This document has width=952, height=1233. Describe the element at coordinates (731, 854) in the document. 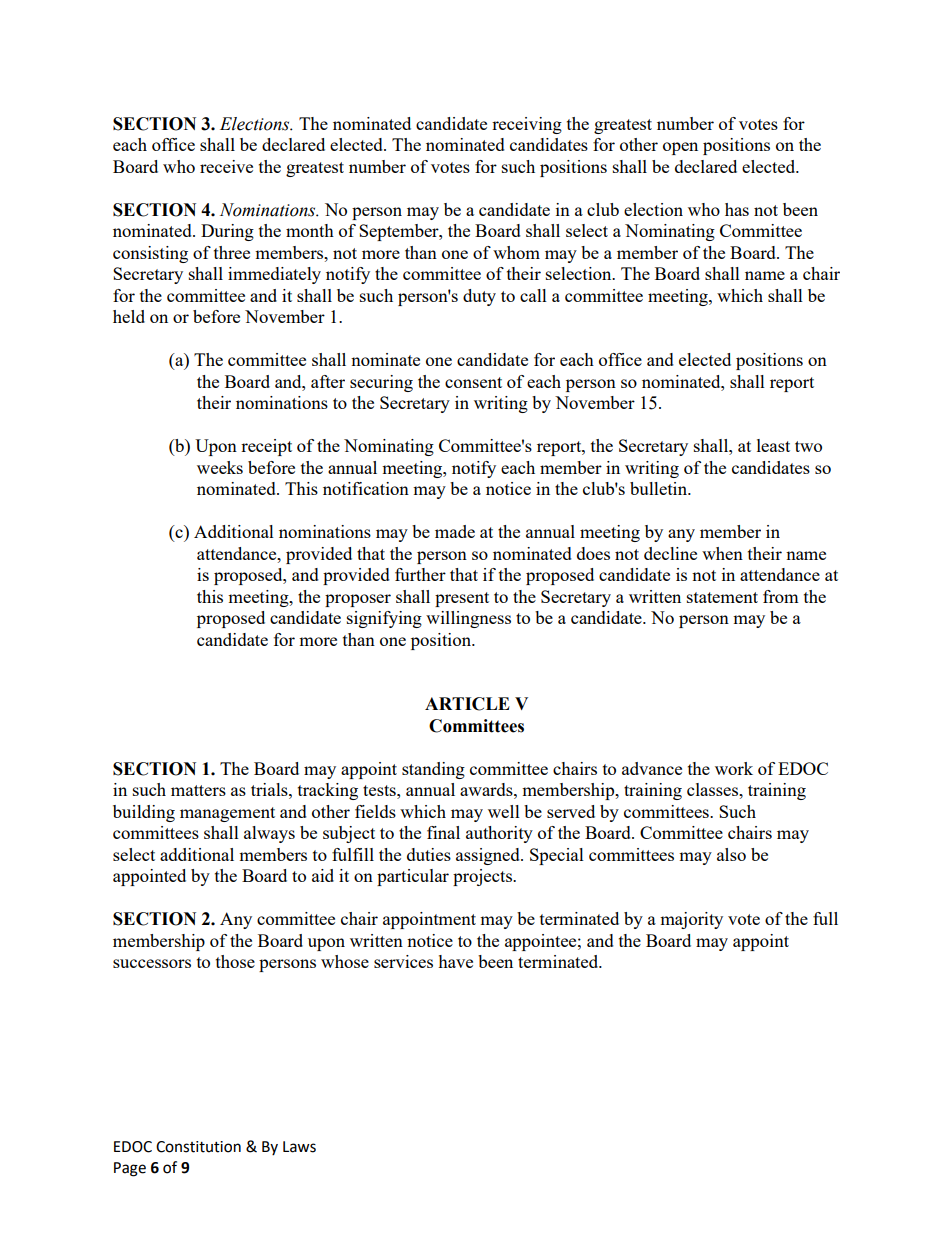

I see `also` at that location.
